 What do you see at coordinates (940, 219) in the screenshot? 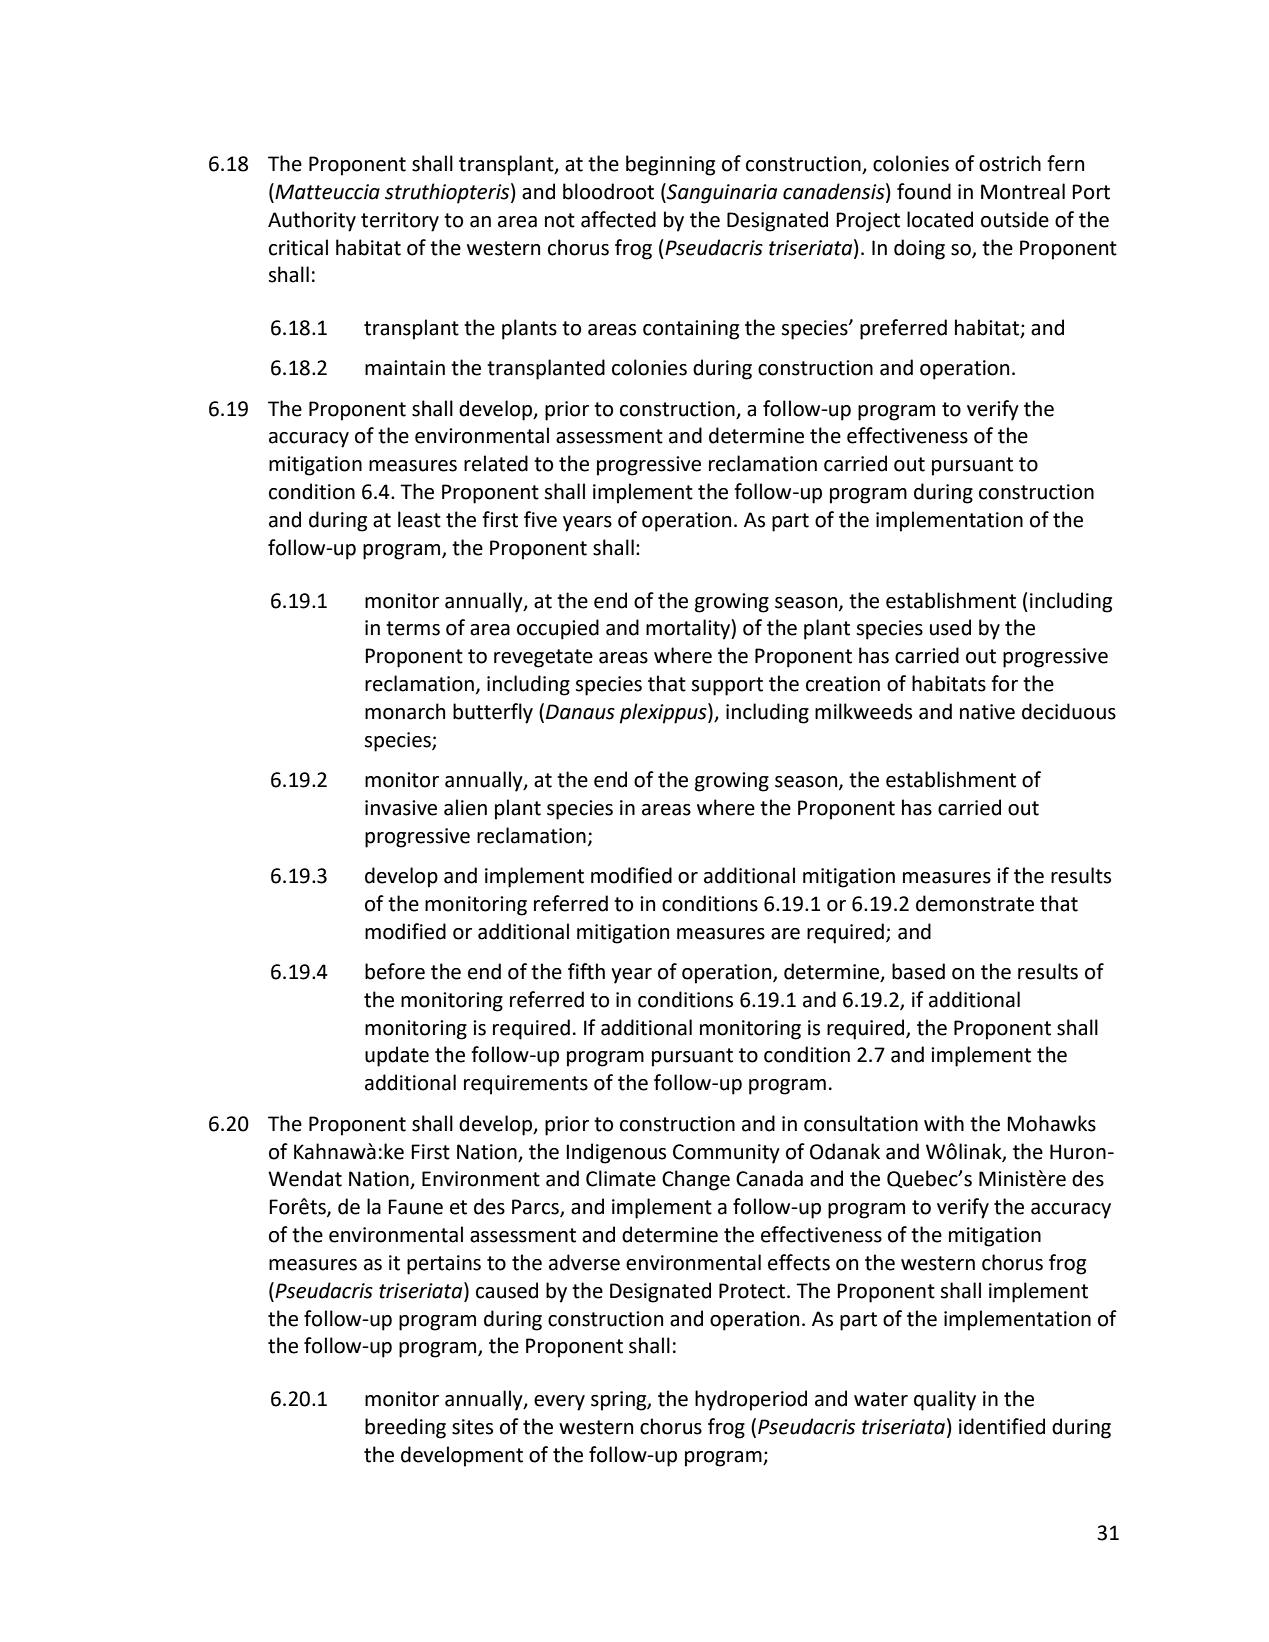
I see `located` at bounding box center [940, 219].
